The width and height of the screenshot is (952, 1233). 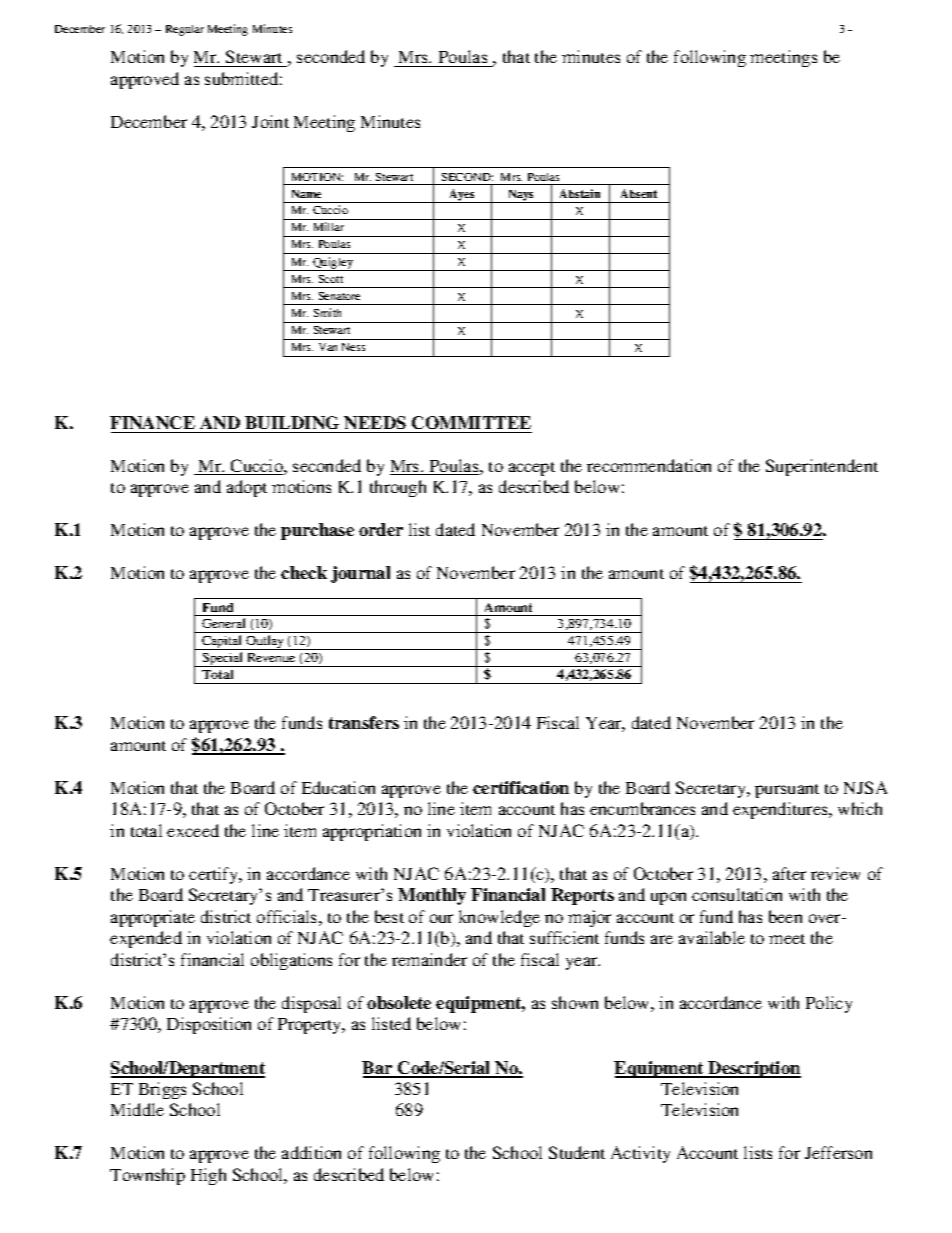 What do you see at coordinates (639, 193) in the screenshot?
I see `Absent` at bounding box center [639, 193].
